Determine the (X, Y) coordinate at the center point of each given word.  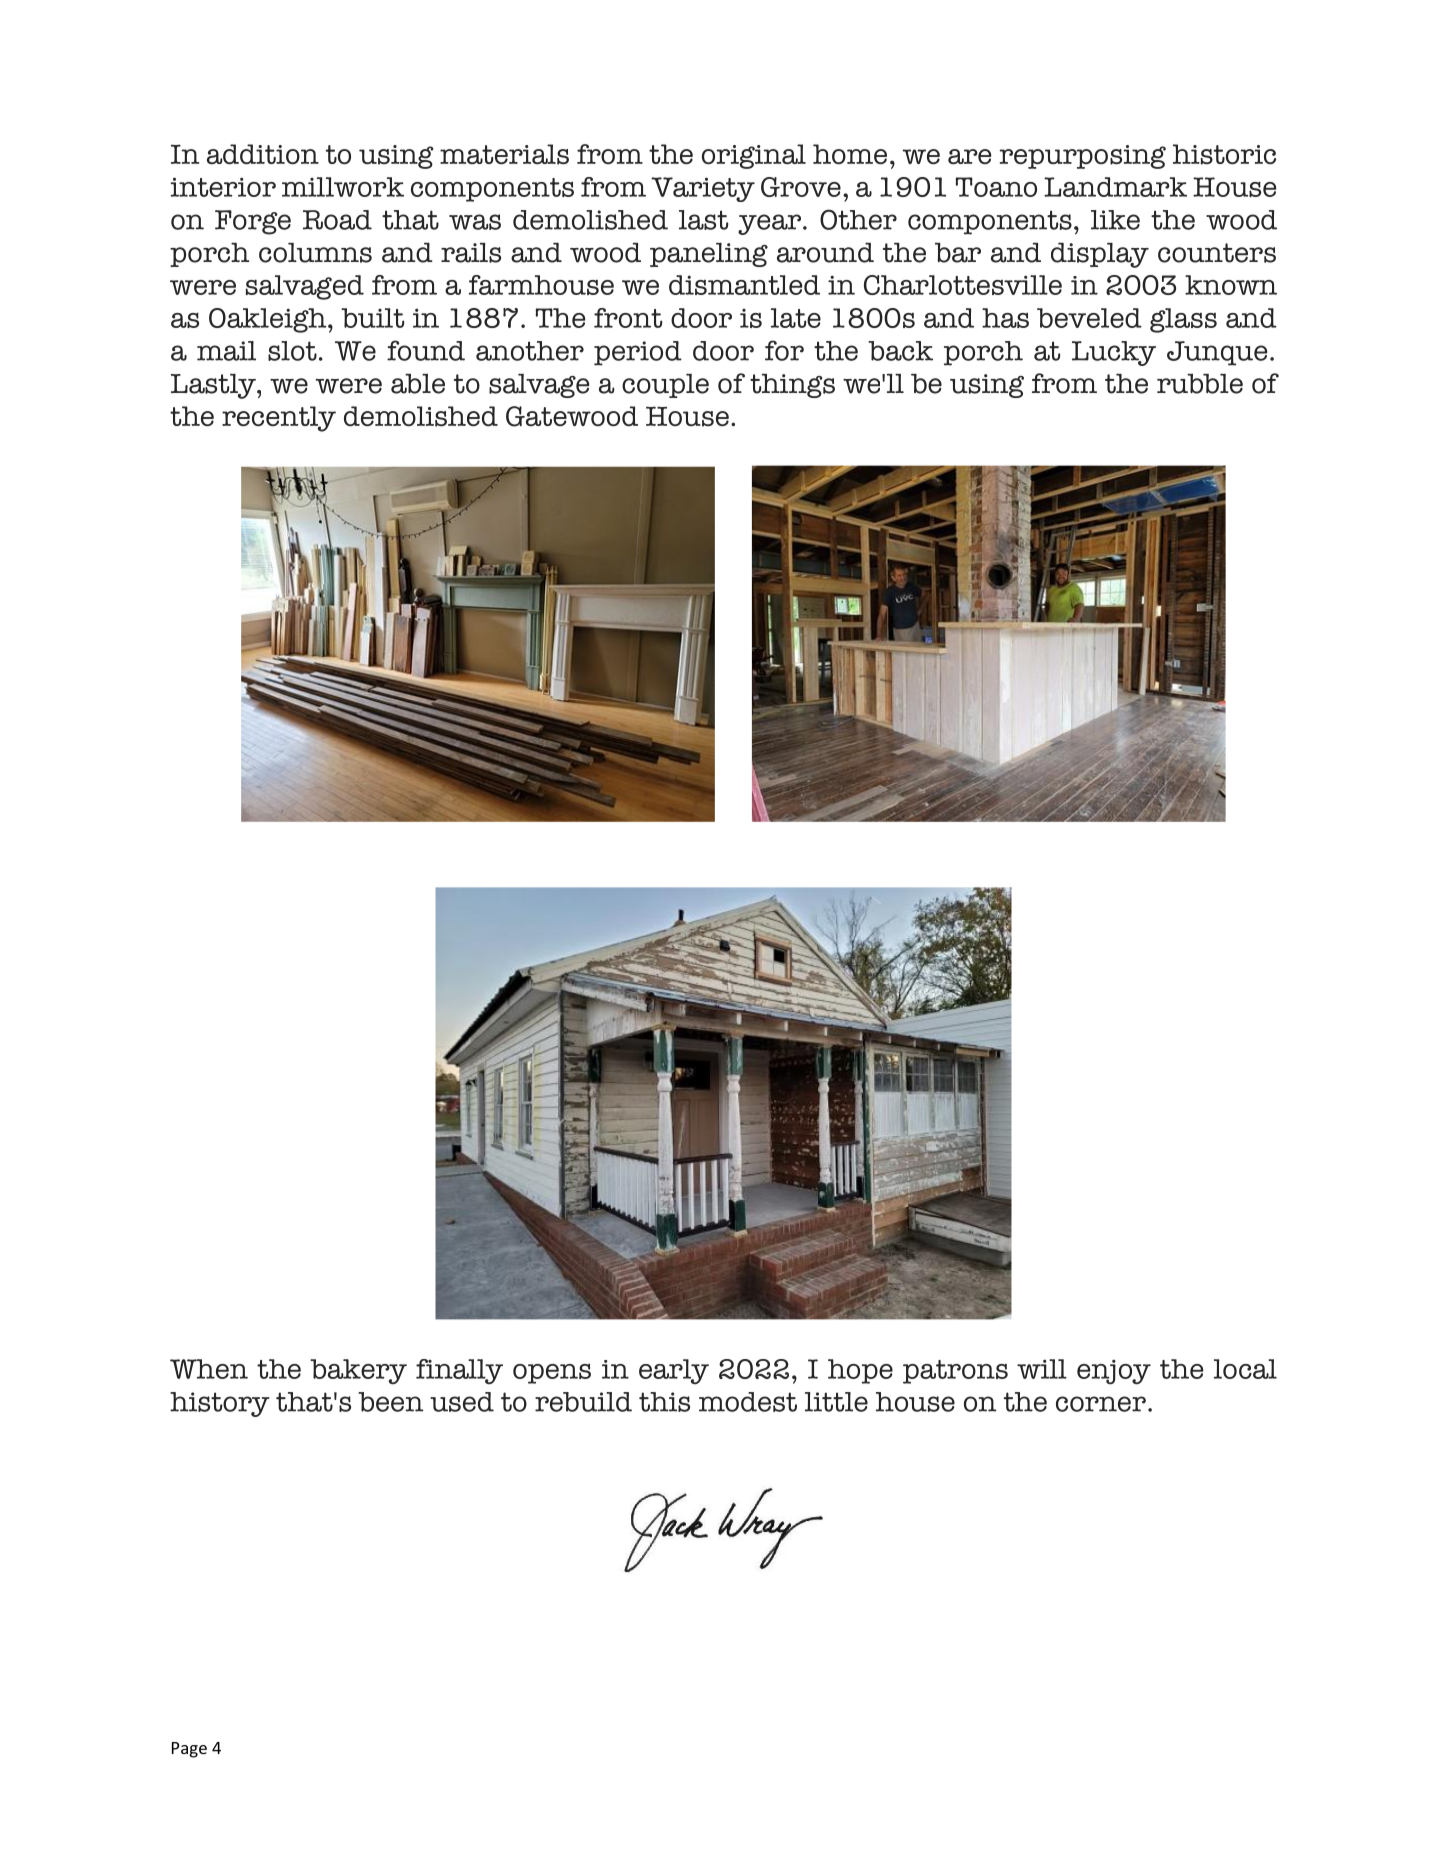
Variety (703, 189)
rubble (1200, 383)
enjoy (1114, 1372)
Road (337, 220)
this (664, 1402)
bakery (358, 1371)
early (674, 1371)
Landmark (1115, 187)
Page (189, 1750)
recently (279, 419)
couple (665, 385)
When (209, 1369)
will (1042, 1369)
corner (1101, 1404)
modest (748, 1402)
